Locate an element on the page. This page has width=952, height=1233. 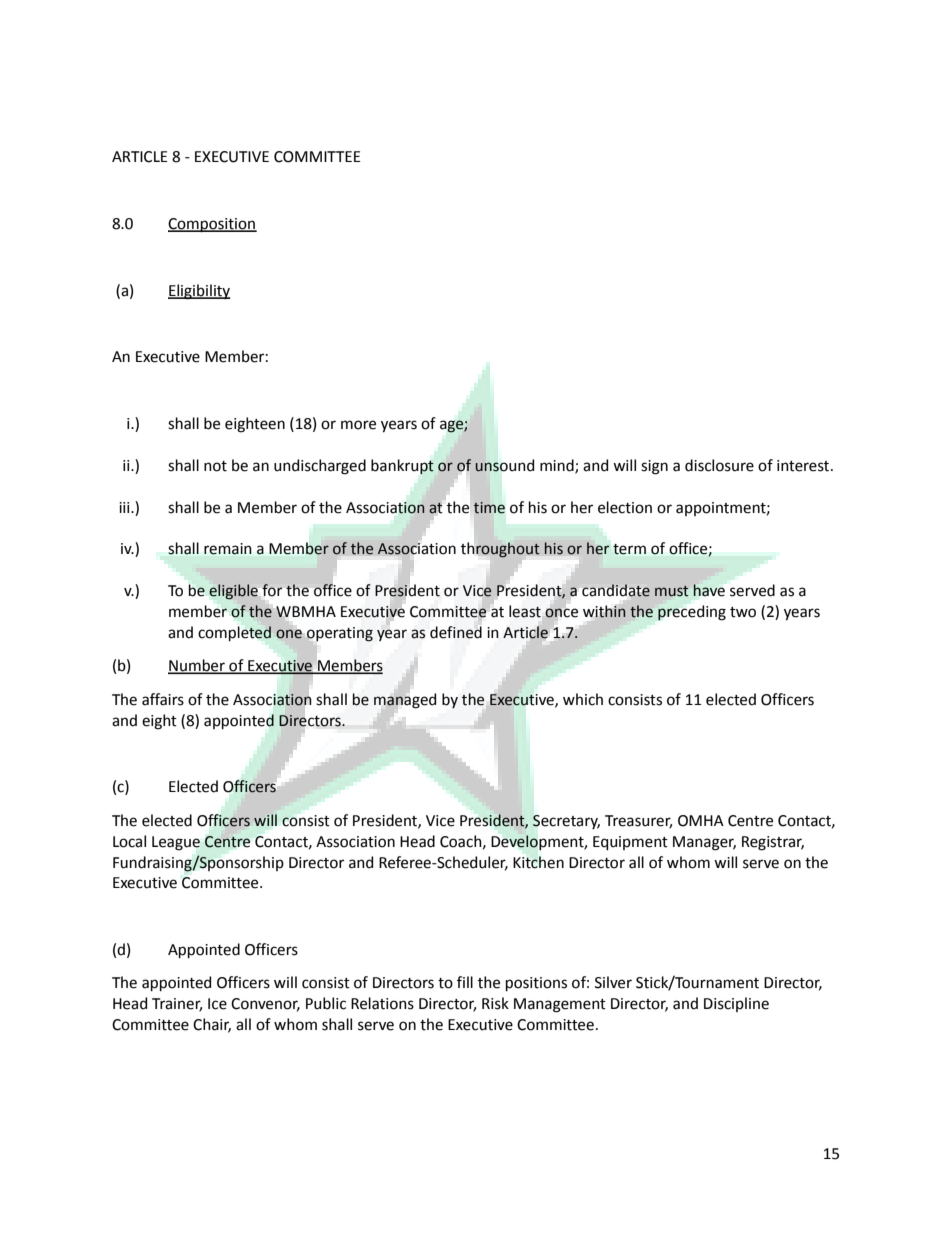
managed is located at coordinates (405, 701).
